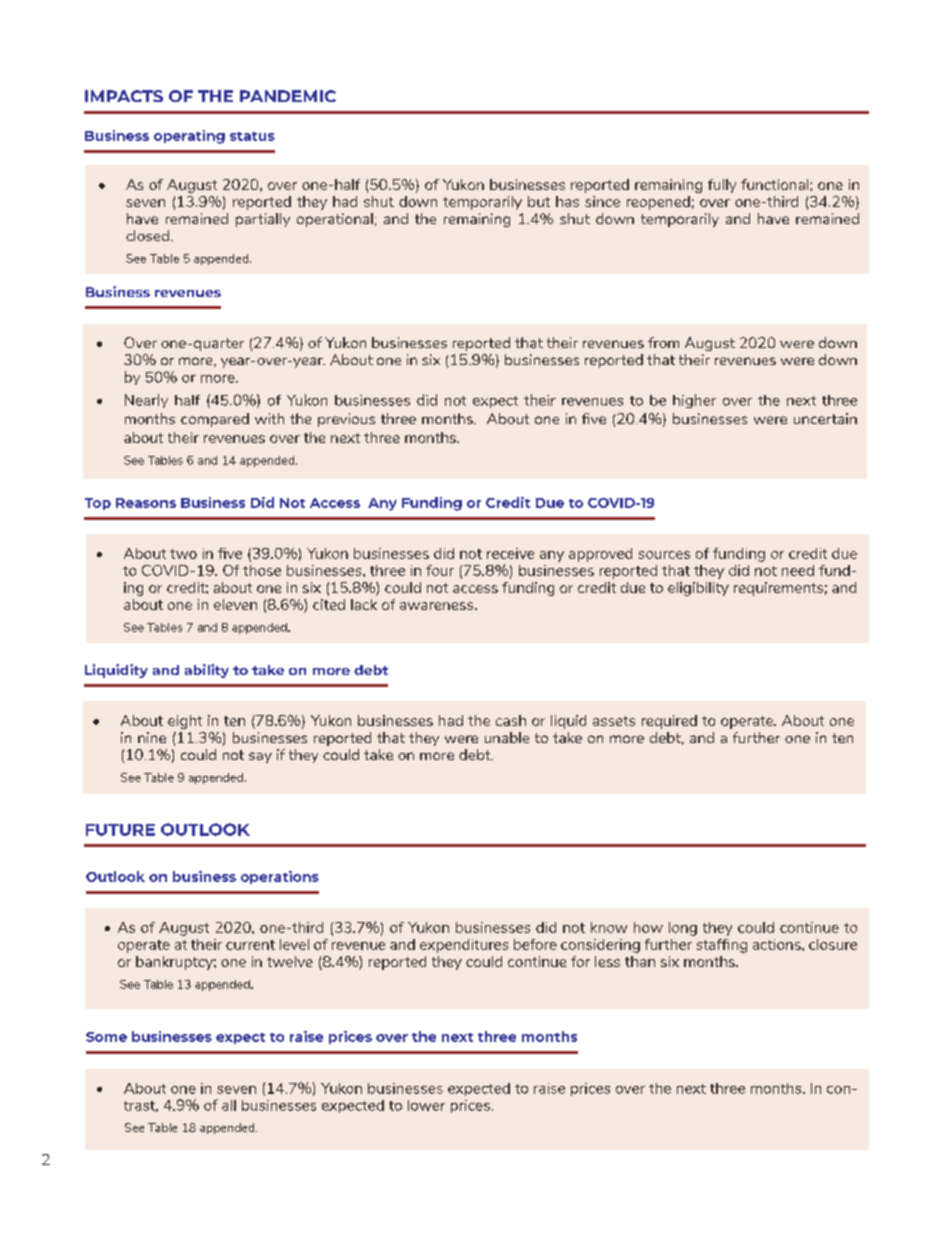 This image has width=952, height=1233. Describe the element at coordinates (698, 589) in the image. I see `eligibility` at that location.
